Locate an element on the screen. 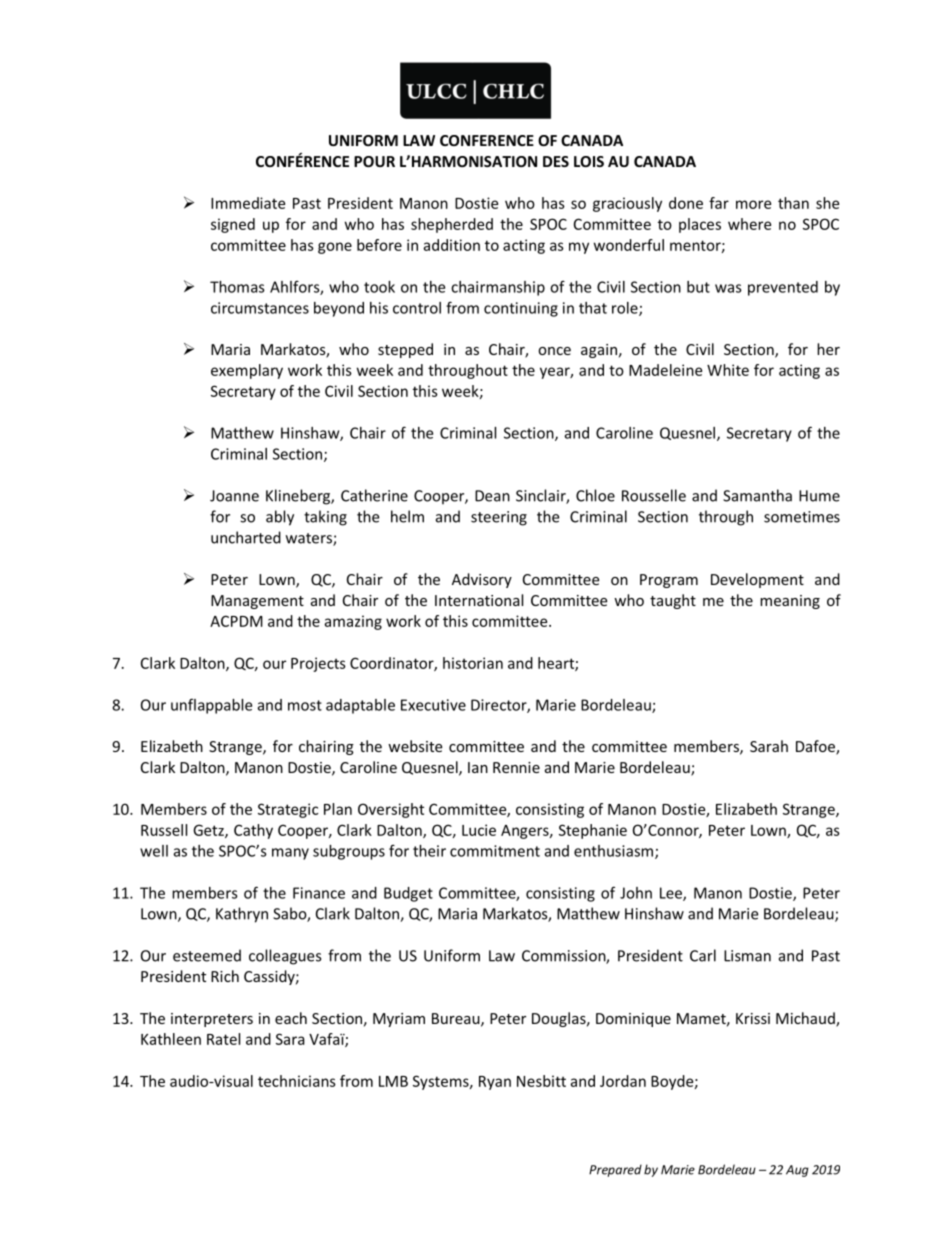 The height and width of the screenshot is (1233, 952). Immediate is located at coordinates (248, 203).
